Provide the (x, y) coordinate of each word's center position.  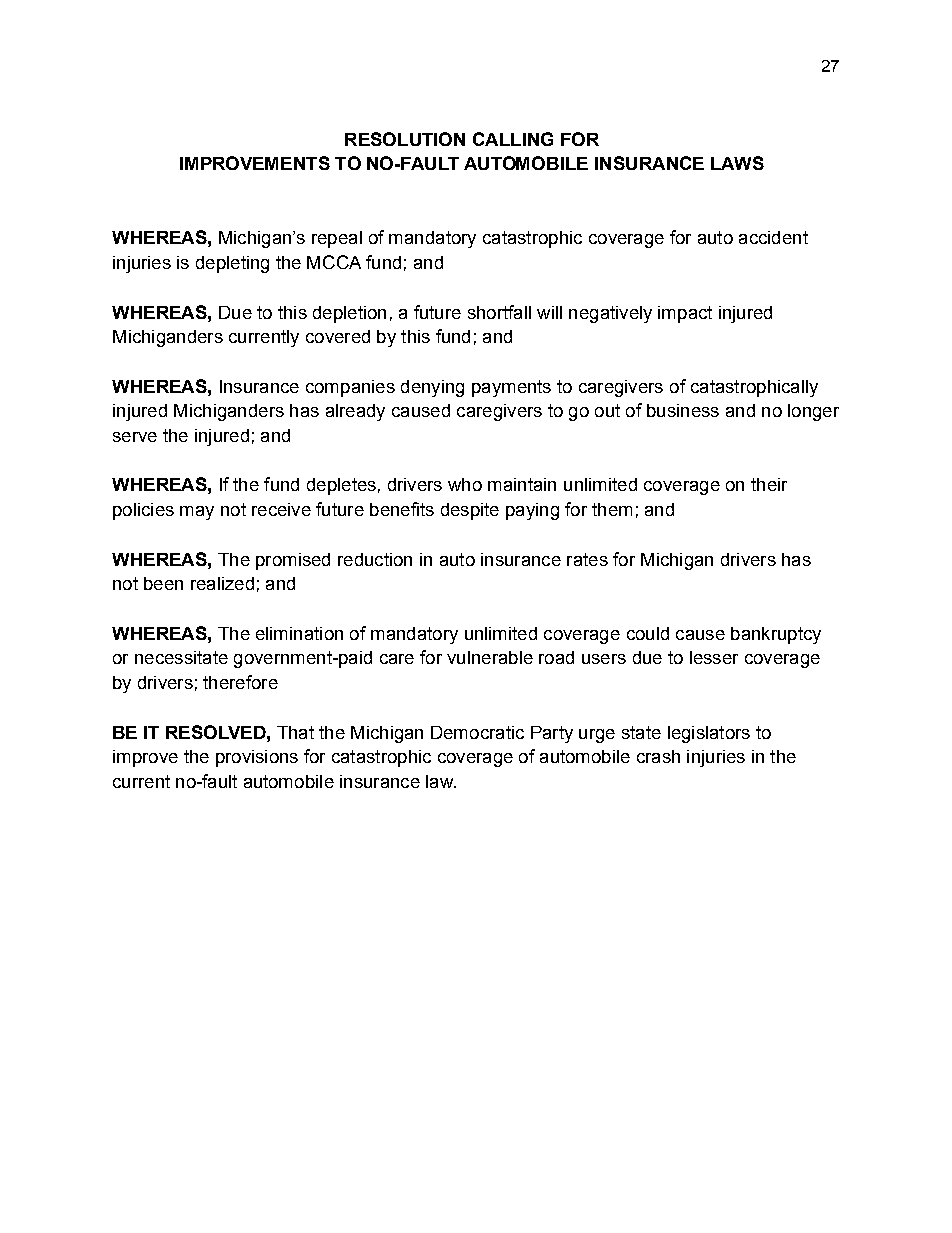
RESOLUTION (405, 139)
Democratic (477, 732)
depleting (232, 264)
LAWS (737, 163)
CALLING (513, 139)
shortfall (499, 312)
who (465, 484)
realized (222, 583)
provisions (257, 758)
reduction (375, 559)
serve (135, 437)
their (769, 484)
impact (685, 314)
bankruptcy (776, 635)
